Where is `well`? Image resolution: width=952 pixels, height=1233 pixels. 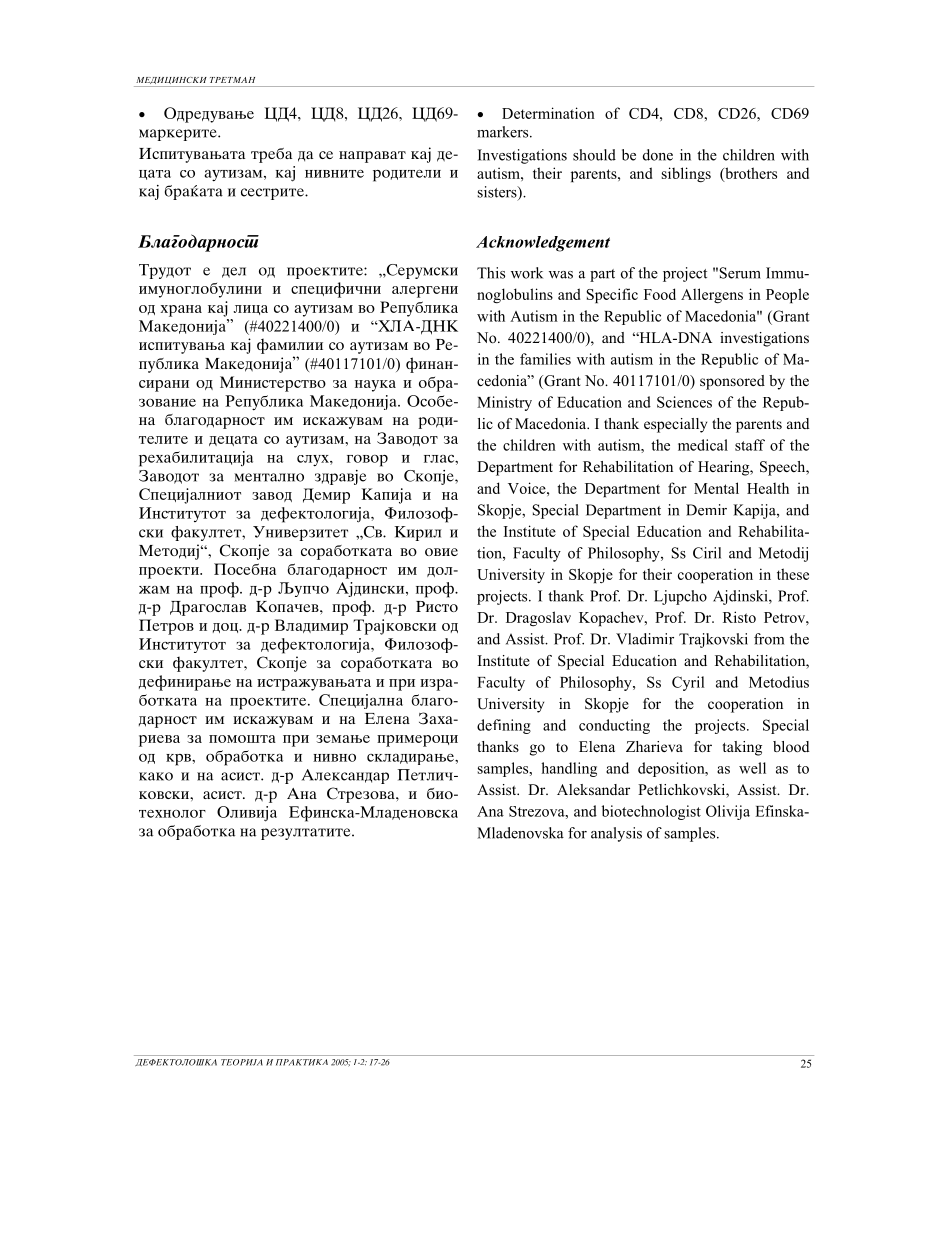
well is located at coordinates (752, 768).
